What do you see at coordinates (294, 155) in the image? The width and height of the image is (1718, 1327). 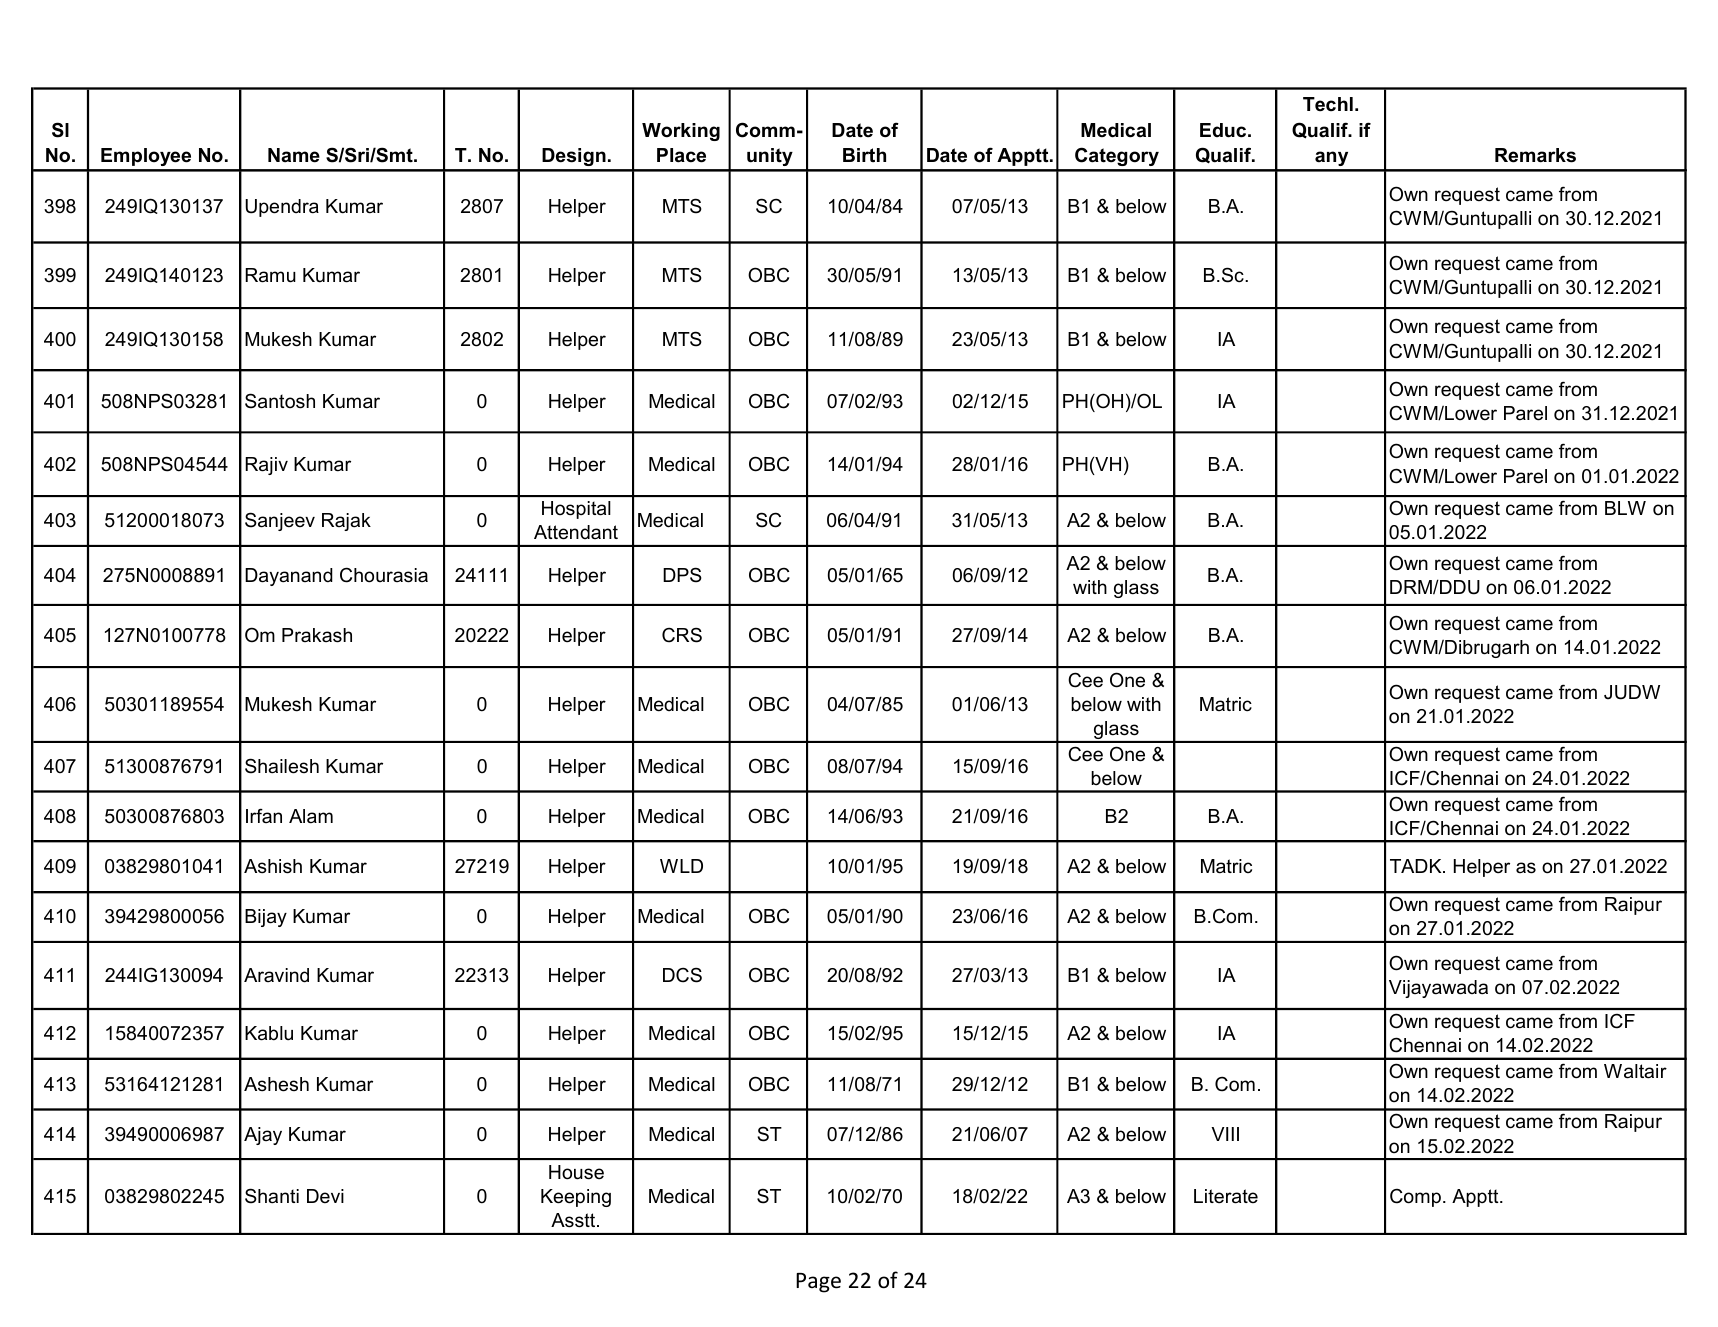 I see `Name` at bounding box center [294, 155].
